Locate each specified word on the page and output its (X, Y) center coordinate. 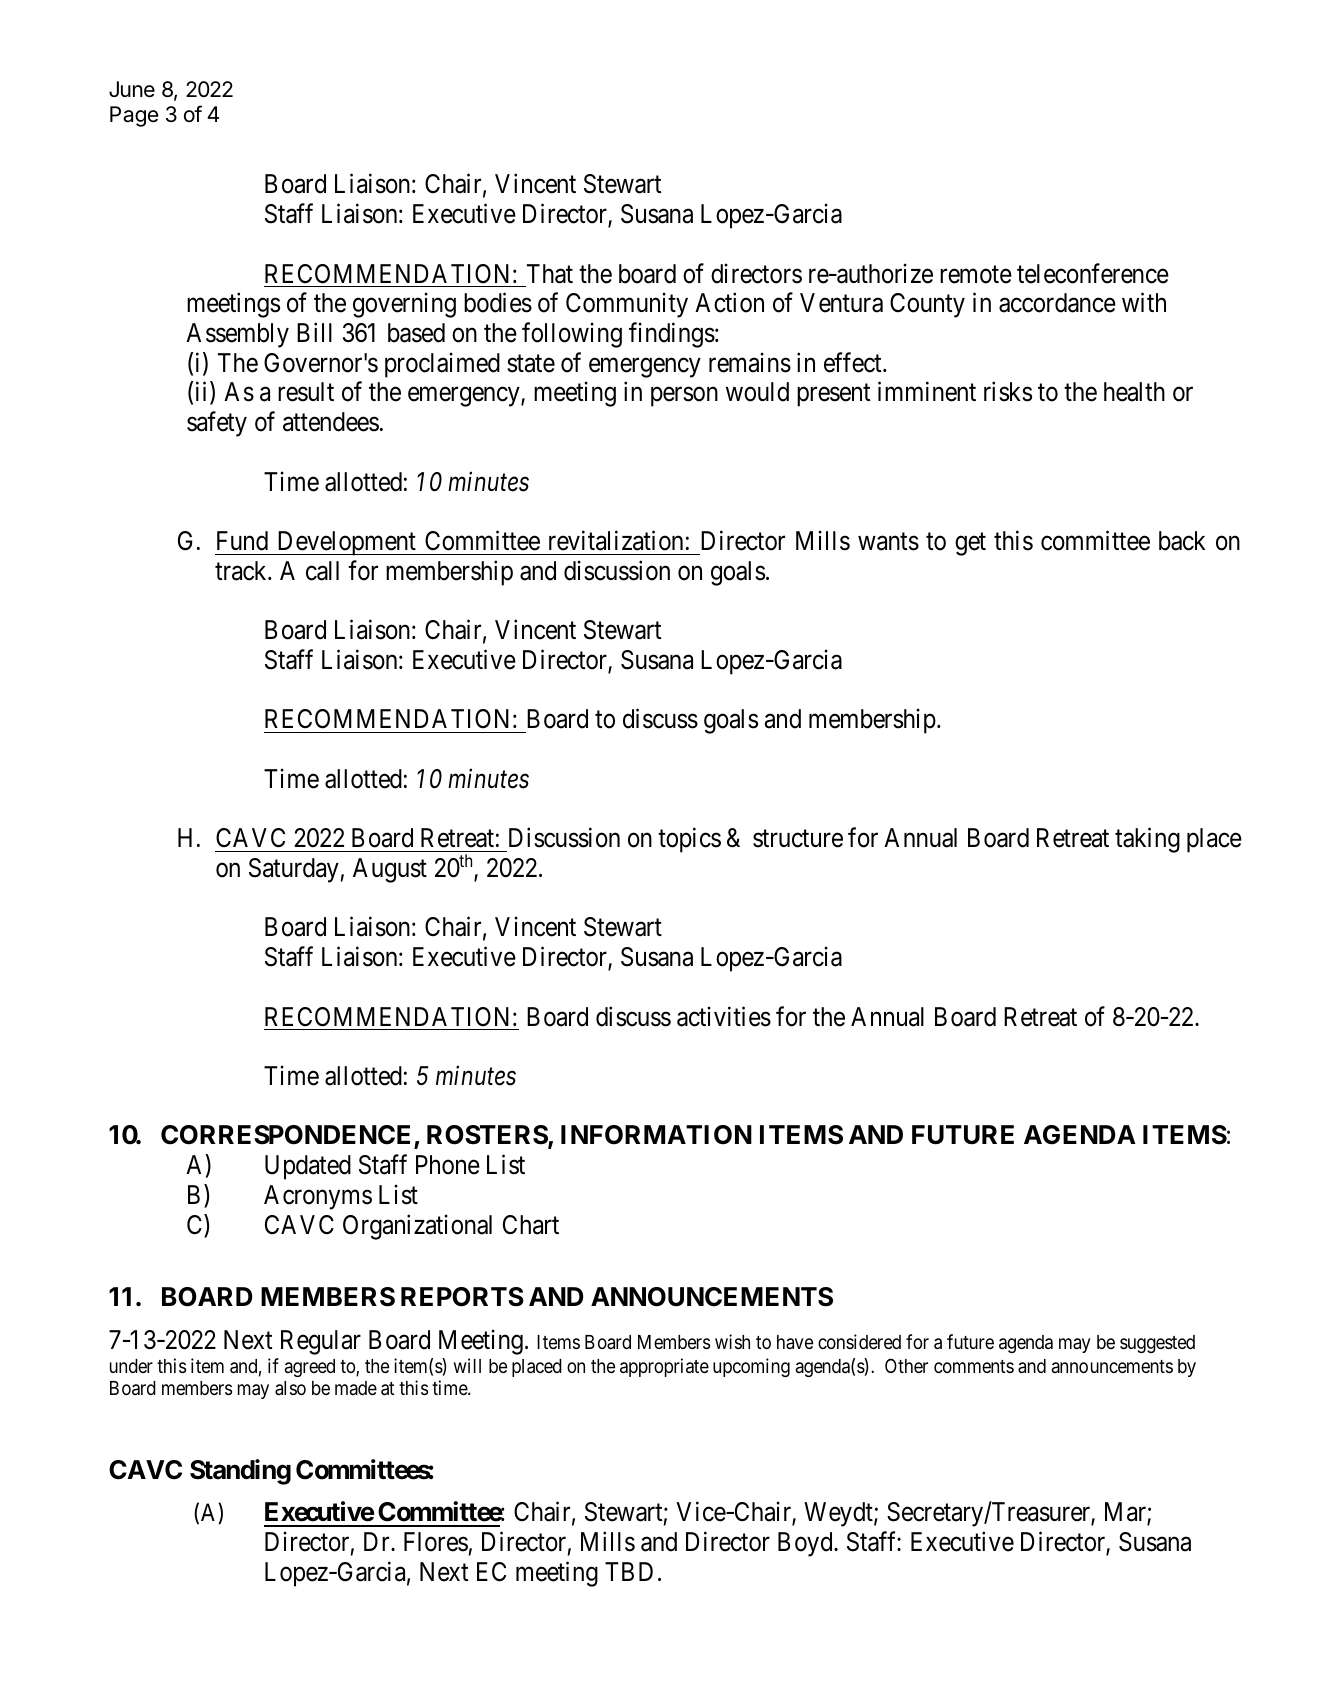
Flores (436, 1542)
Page (134, 116)
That (550, 274)
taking (1147, 840)
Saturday (294, 870)
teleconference (1093, 273)
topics (689, 840)
